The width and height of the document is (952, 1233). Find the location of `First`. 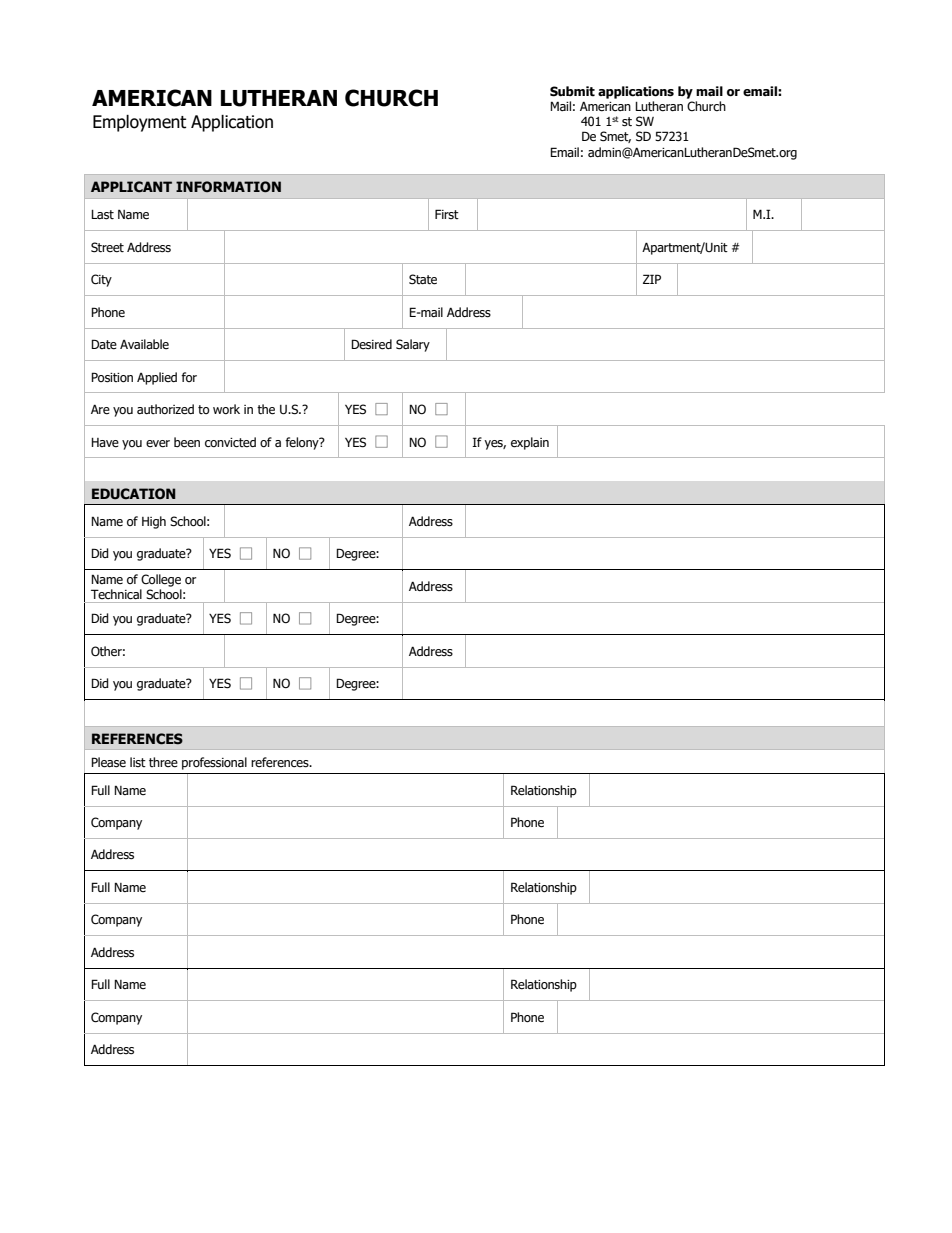

First is located at coordinates (447, 214).
